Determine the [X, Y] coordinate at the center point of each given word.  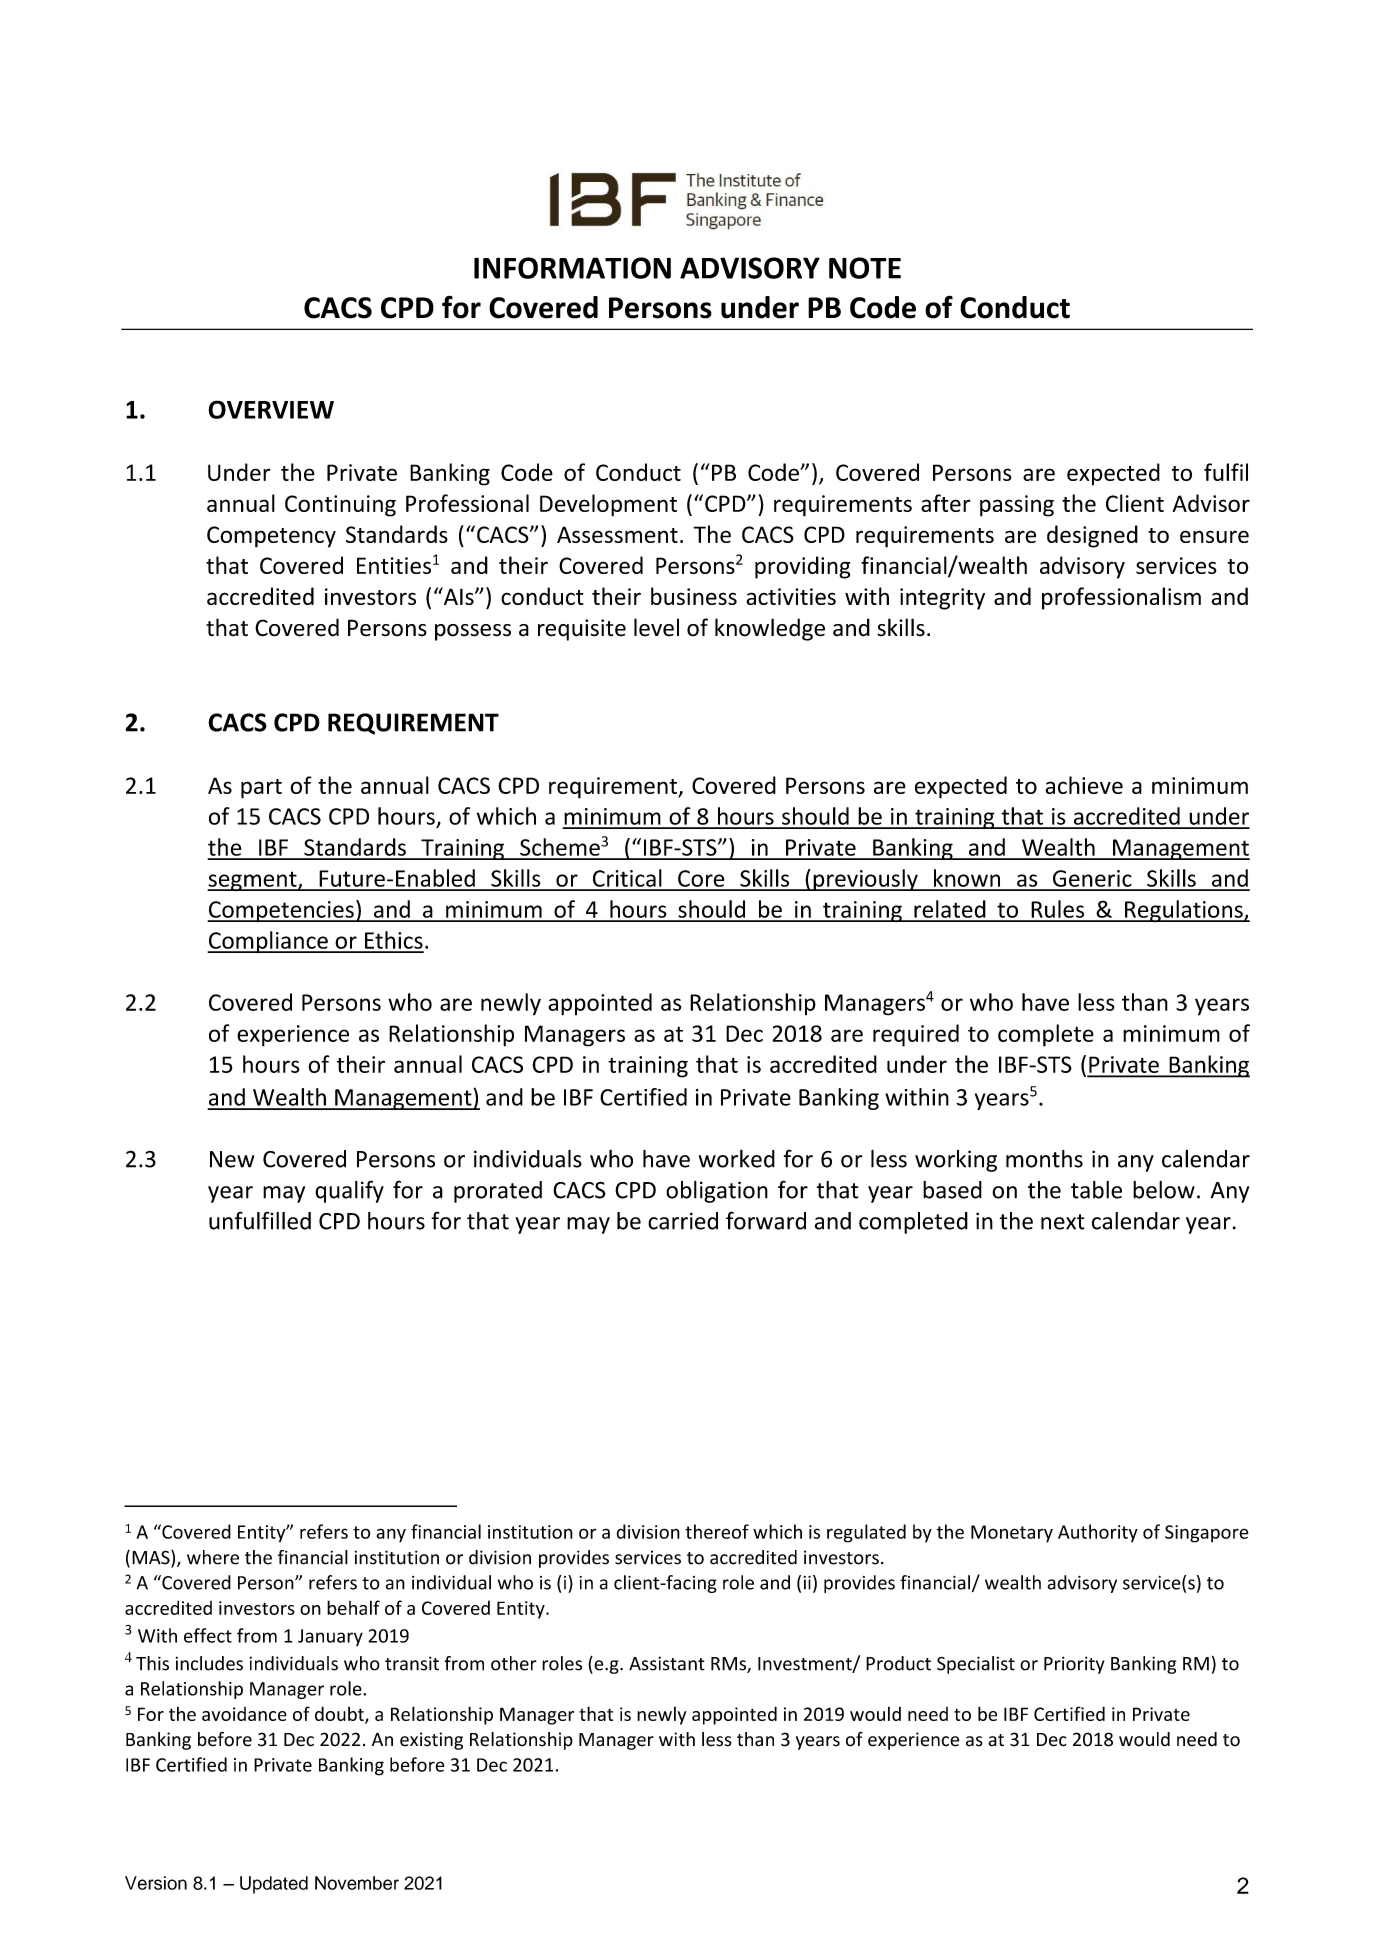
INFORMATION [572, 268]
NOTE [865, 268]
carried [683, 1221]
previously [865, 880]
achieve [1084, 785]
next [1063, 1222]
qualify [349, 1191]
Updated [274, 1885]
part [261, 789]
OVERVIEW [271, 409]
